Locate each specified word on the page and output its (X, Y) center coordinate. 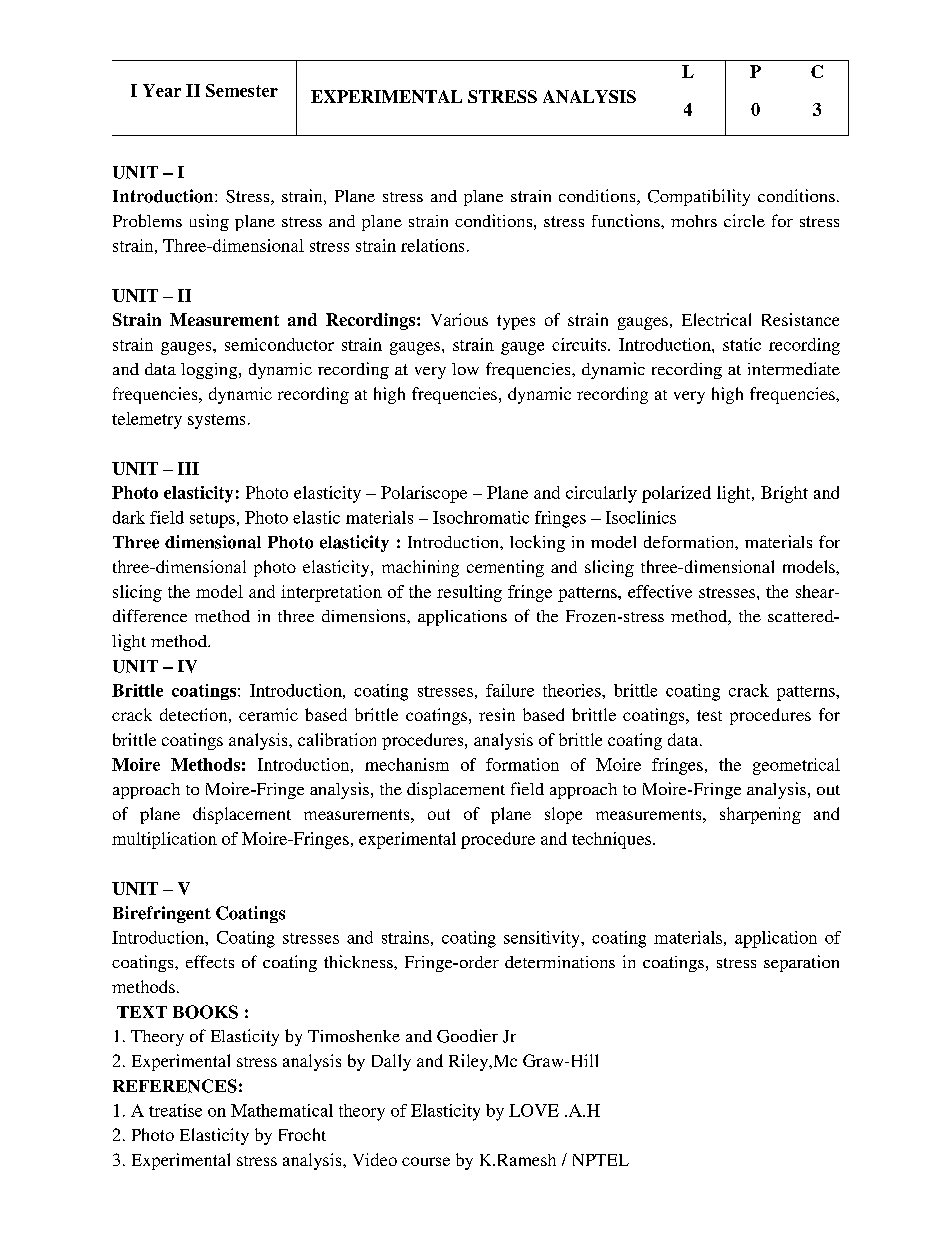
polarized (676, 494)
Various (459, 319)
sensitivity (543, 939)
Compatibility (699, 197)
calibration (337, 739)
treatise (175, 1110)
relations (432, 245)
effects (210, 961)
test (709, 715)
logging (210, 371)
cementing (505, 568)
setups (212, 520)
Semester (242, 90)
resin (497, 714)
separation (801, 963)
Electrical (716, 319)
